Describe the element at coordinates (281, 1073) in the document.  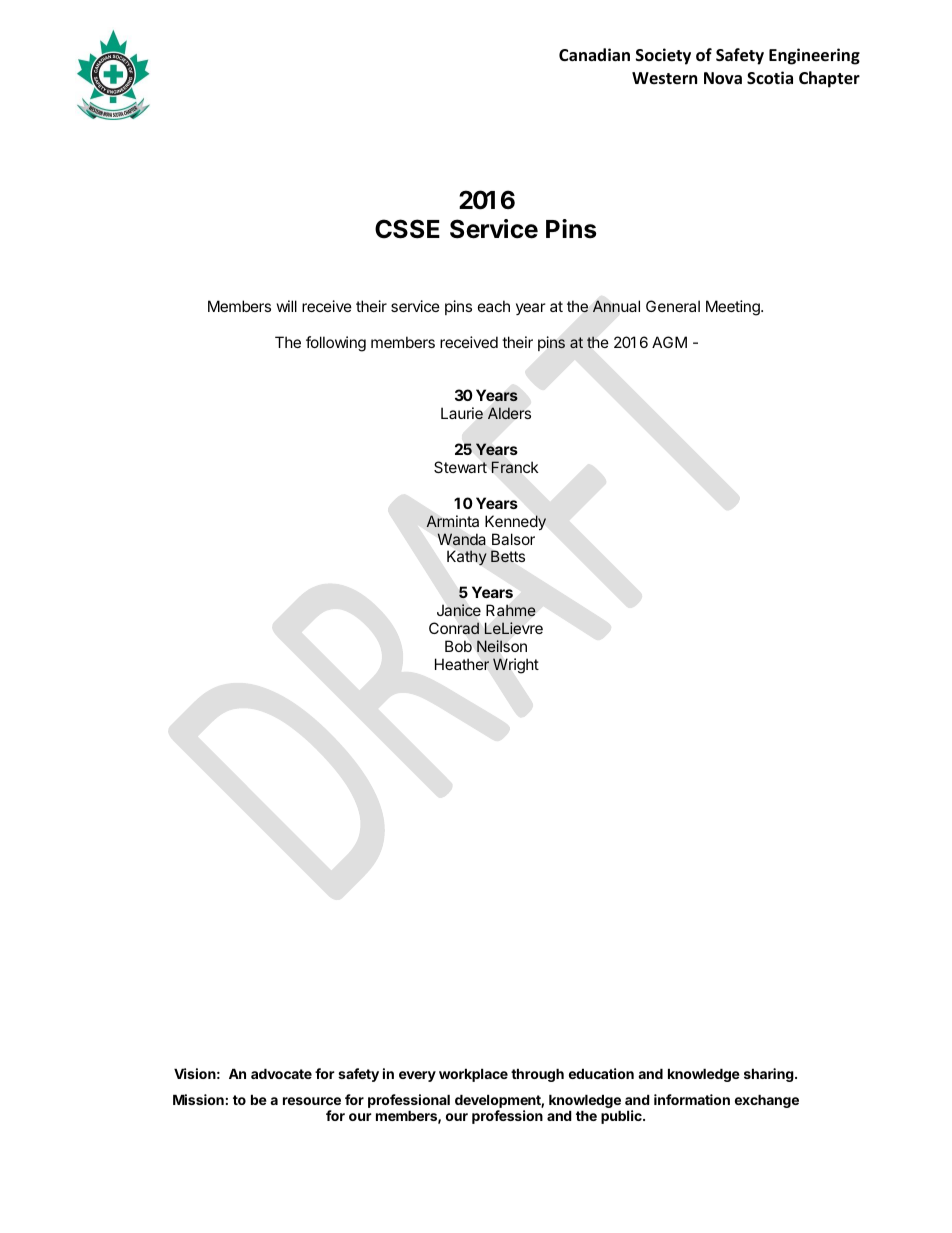
I see `advocate` at that location.
